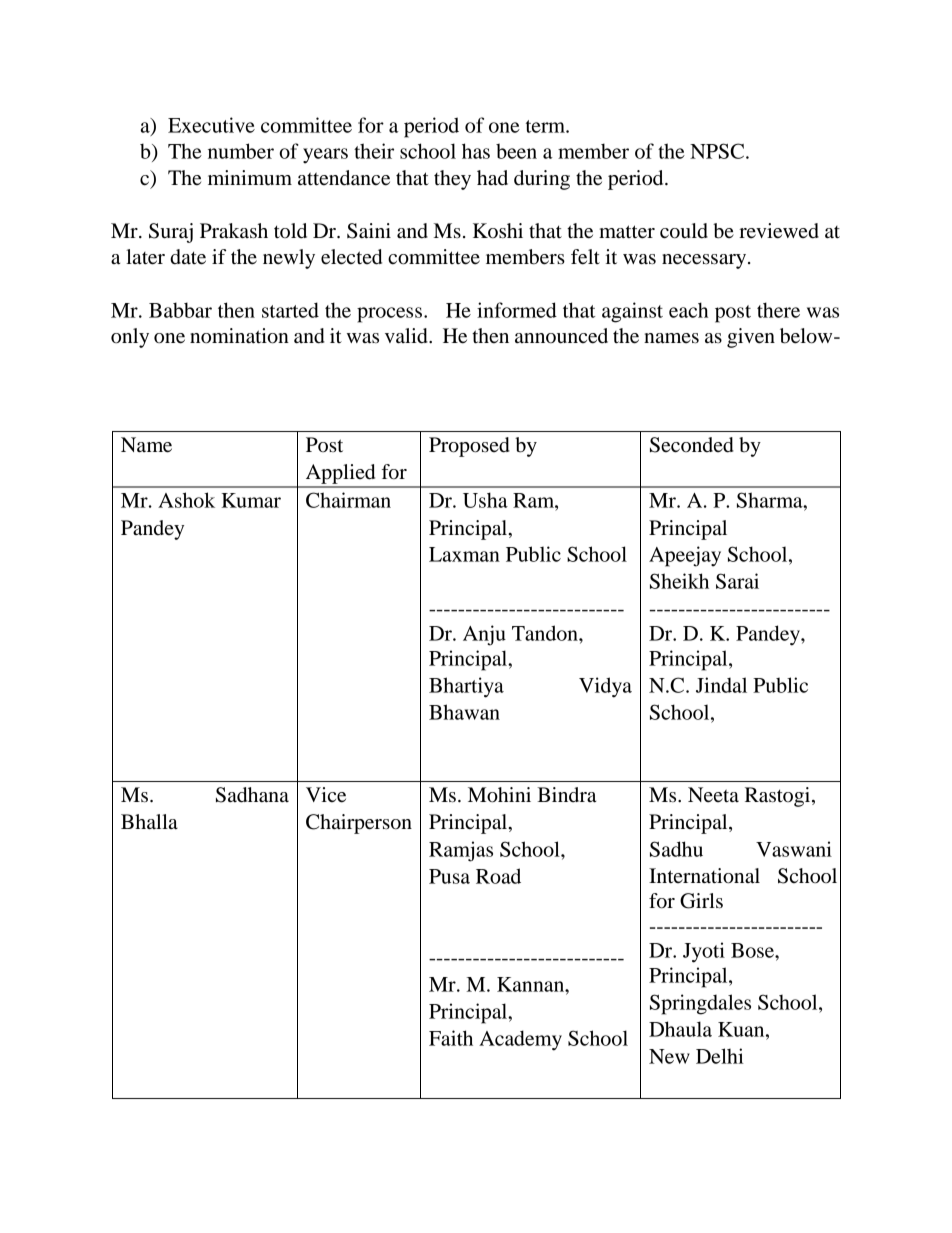  Describe the element at coordinates (241, 151) in the screenshot. I see `number` at that location.
